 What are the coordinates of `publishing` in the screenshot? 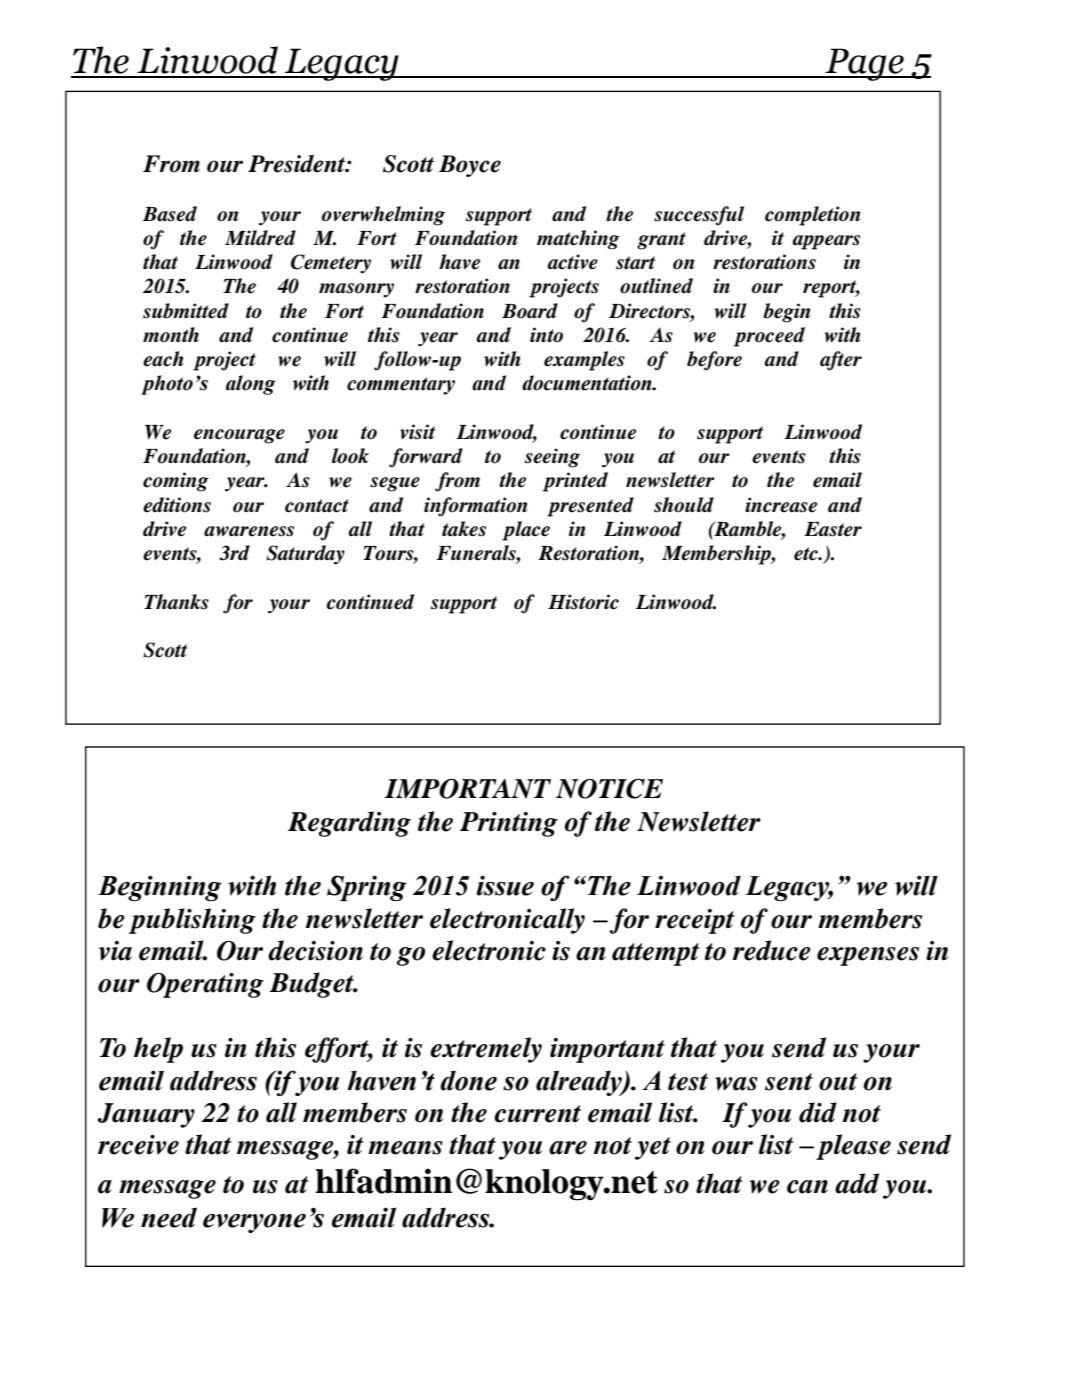 It's located at (192, 921).
